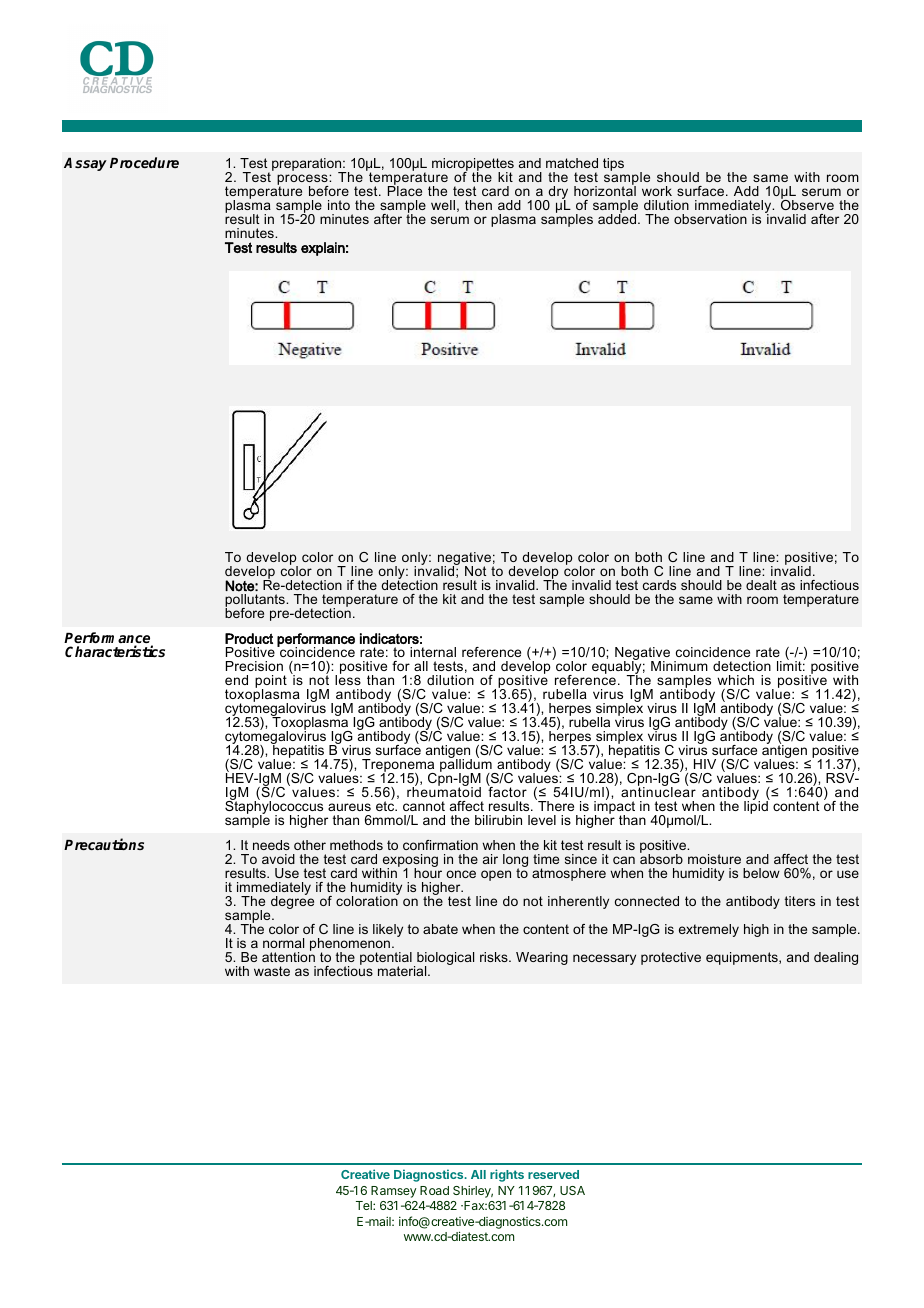  I want to click on confirmation, so click(440, 845).
